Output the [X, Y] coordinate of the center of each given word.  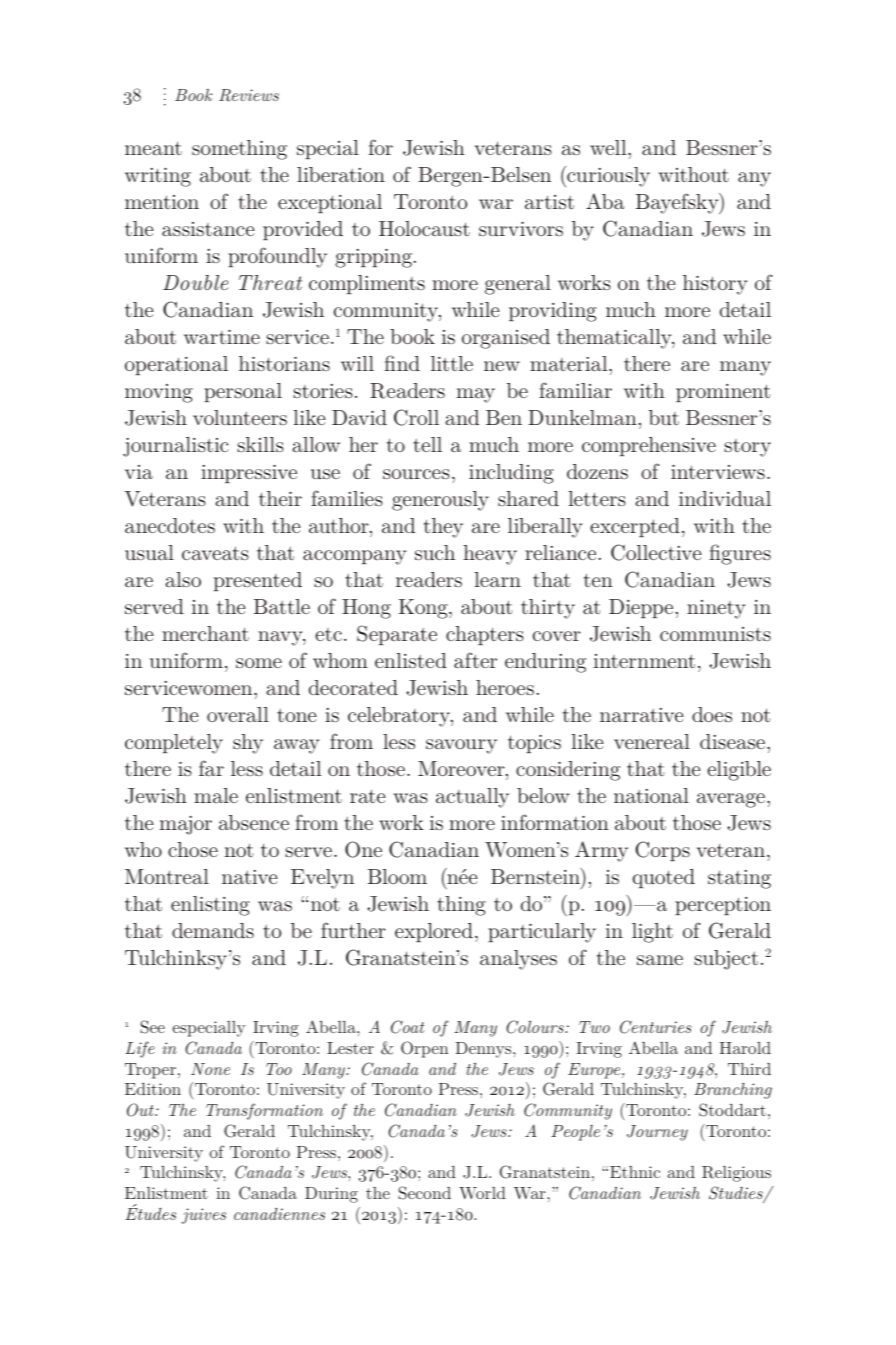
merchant [205, 633]
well [609, 147]
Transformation [264, 1111]
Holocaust [424, 228]
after [475, 660]
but [664, 417]
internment [644, 661]
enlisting [210, 906]
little [452, 363]
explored [434, 932]
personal [243, 392]
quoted [664, 878]
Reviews [249, 95]
